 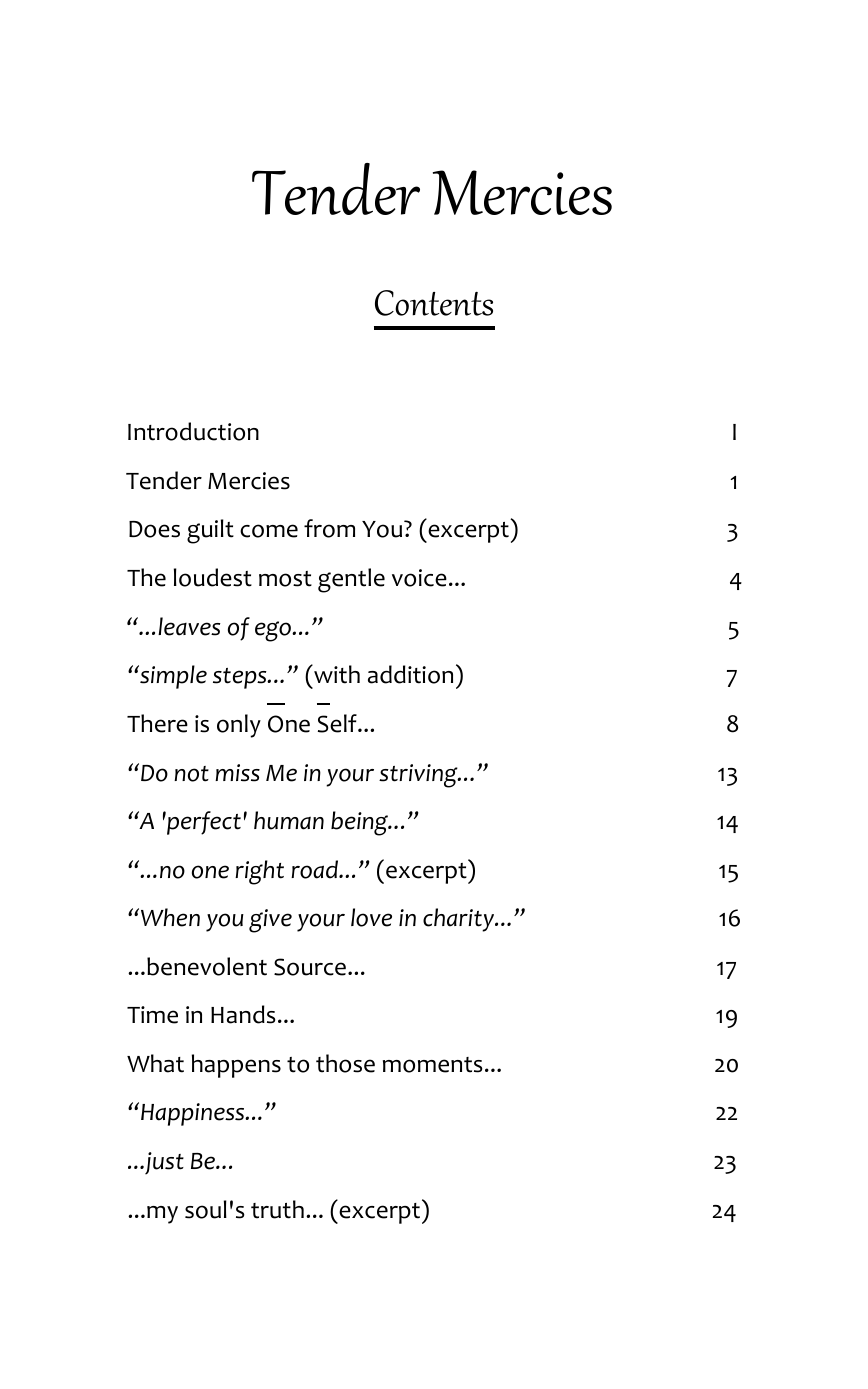 What do you see at coordinates (316, 869) in the screenshot?
I see `road` at bounding box center [316, 869].
